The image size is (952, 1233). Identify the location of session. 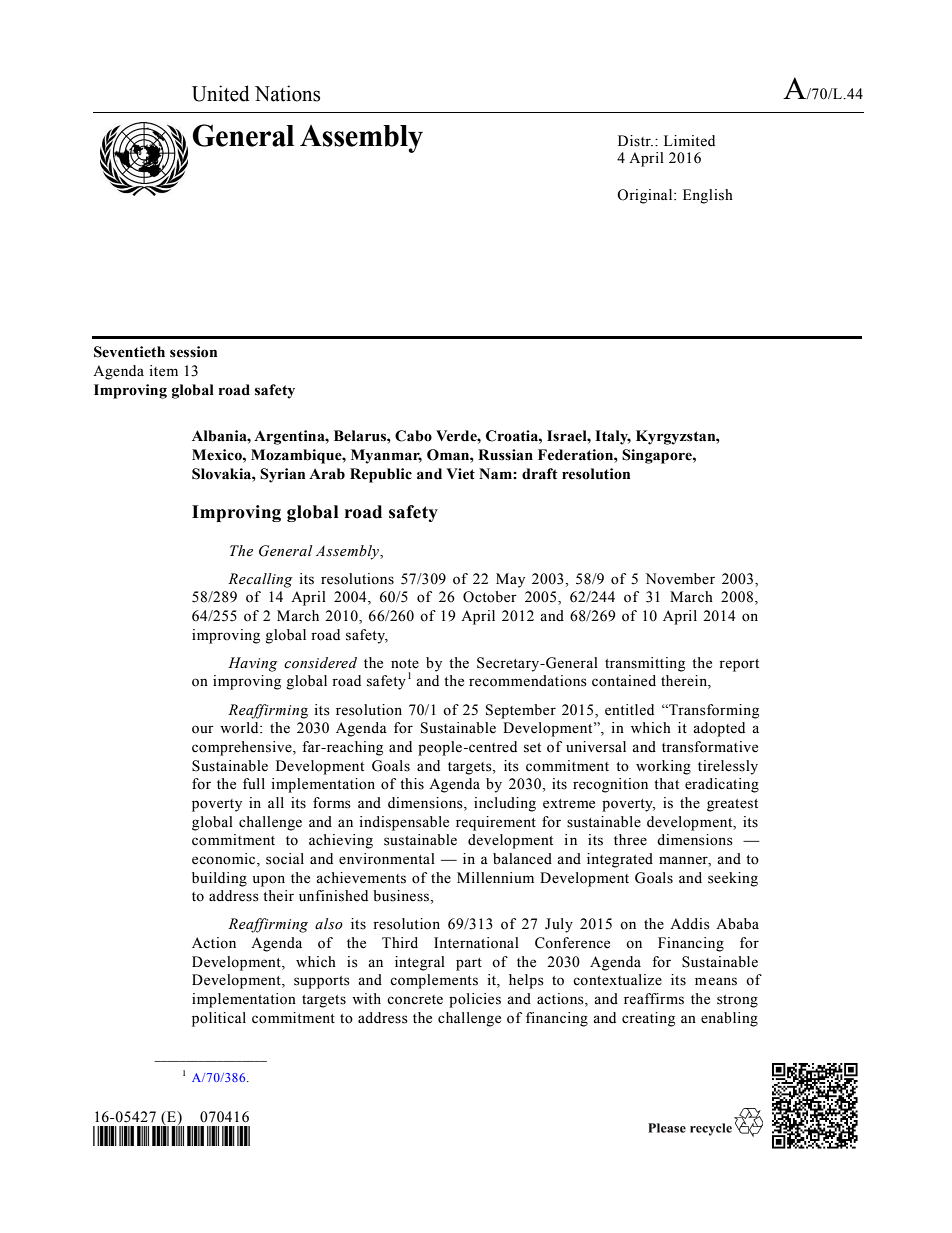
(193, 352).
